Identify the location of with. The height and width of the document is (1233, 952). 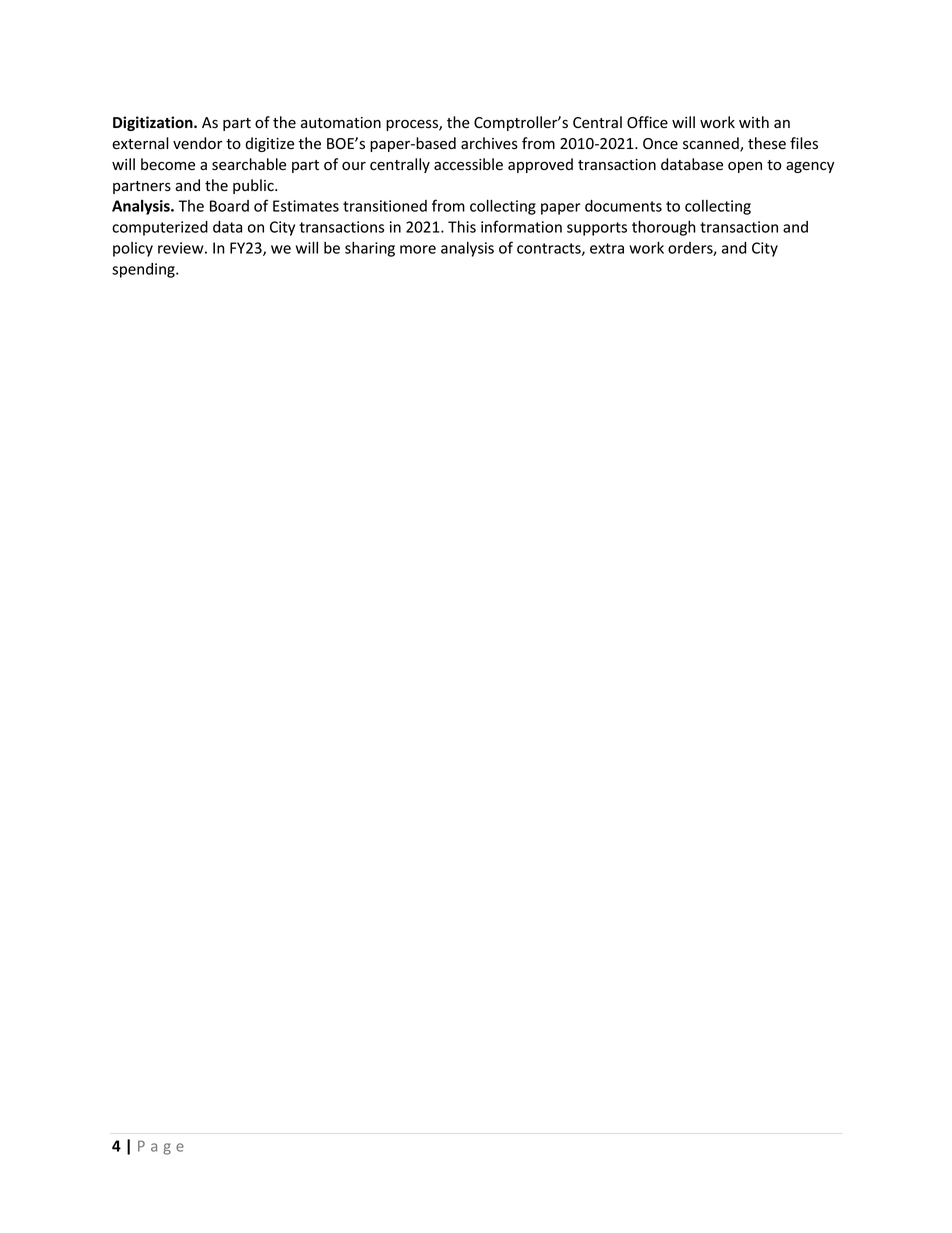
(754, 122).
